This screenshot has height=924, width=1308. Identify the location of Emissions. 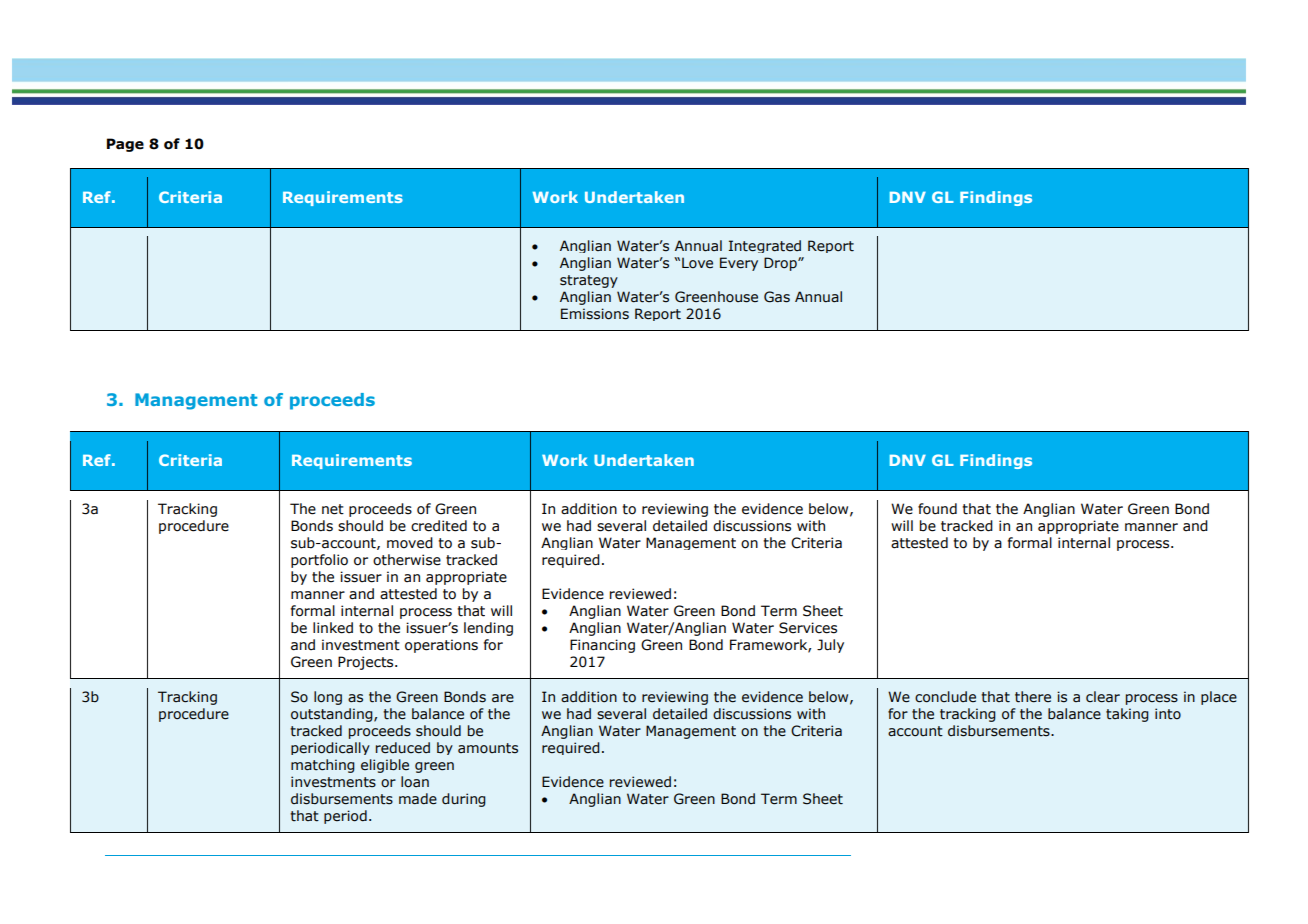
(595, 314).
